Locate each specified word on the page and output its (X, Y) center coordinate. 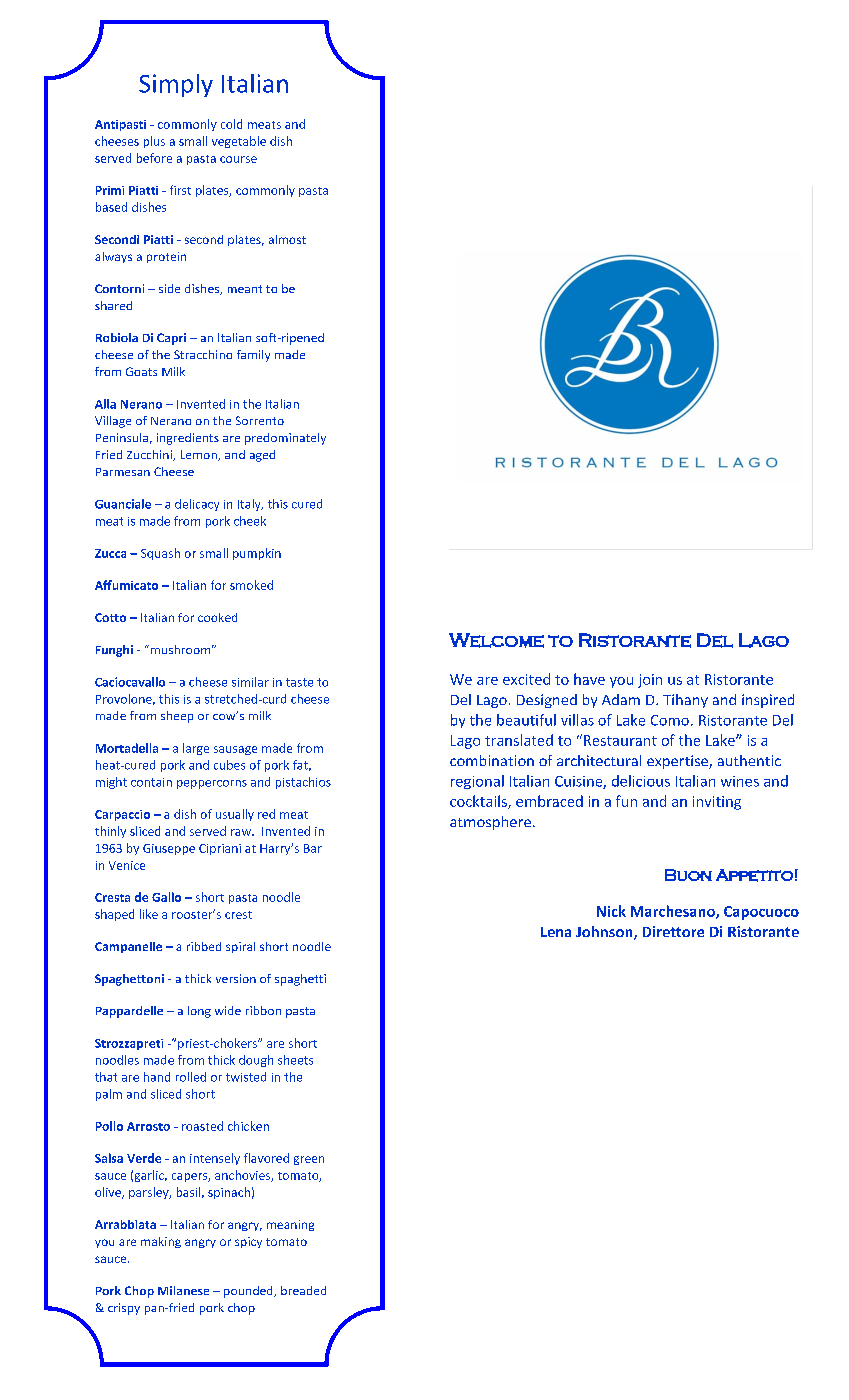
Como (670, 720)
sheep (177, 717)
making (161, 1242)
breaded (303, 1290)
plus (154, 142)
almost (287, 239)
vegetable (239, 142)
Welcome (496, 640)
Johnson (605, 933)
